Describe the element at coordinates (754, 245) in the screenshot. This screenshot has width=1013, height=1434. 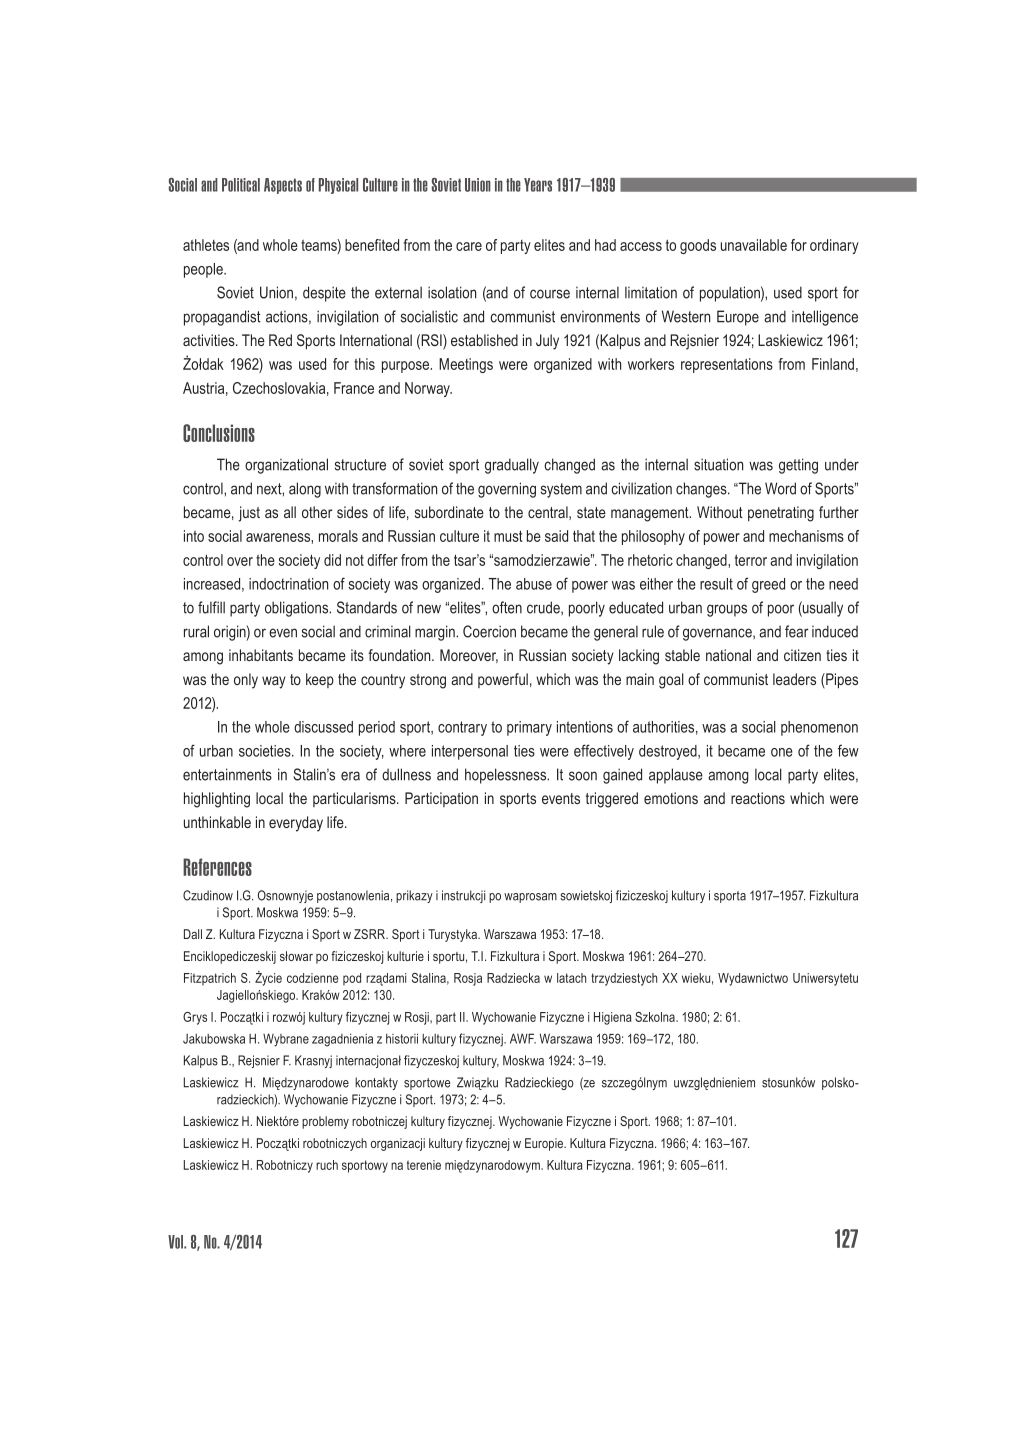
I see `unavailable` at that location.
